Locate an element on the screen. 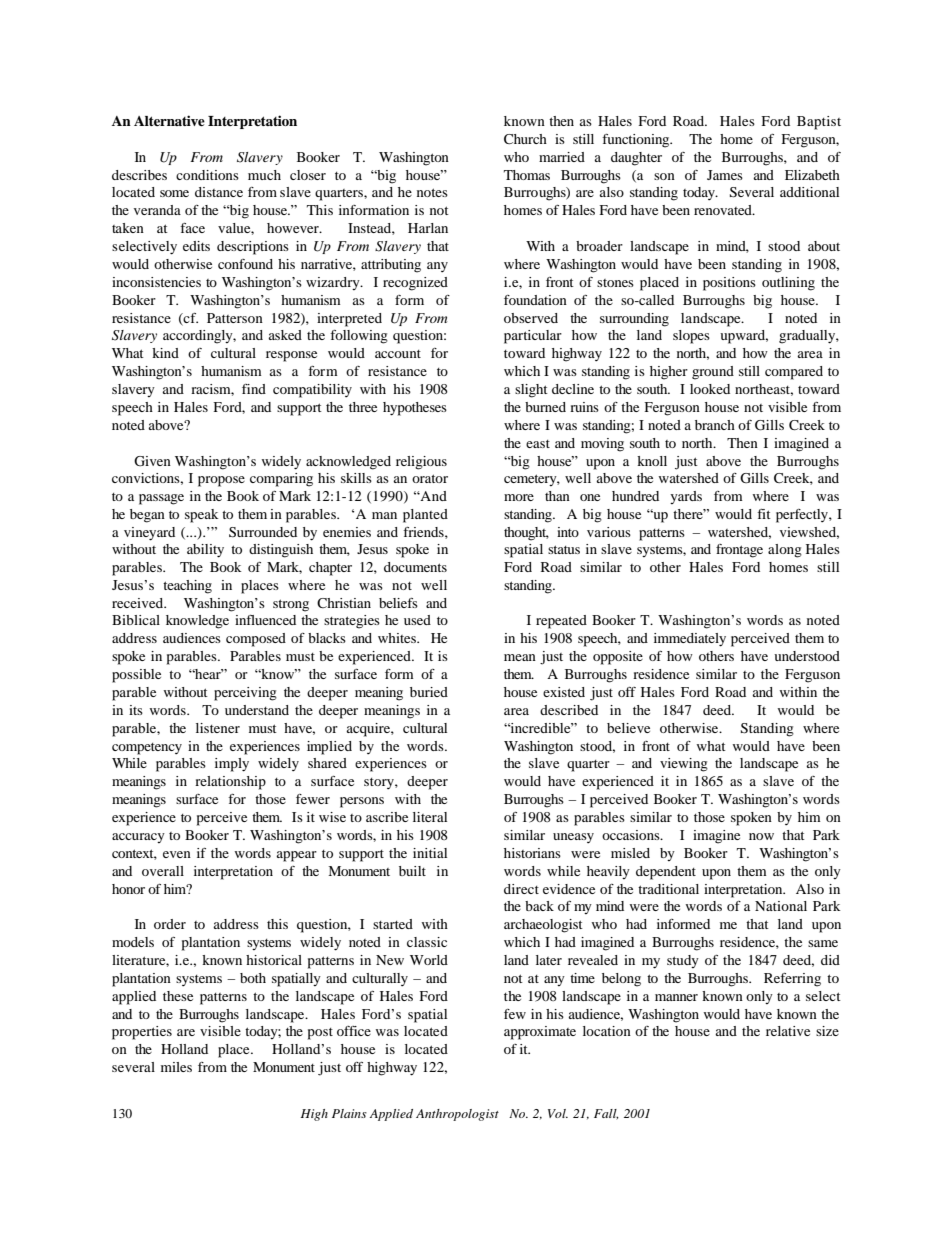  conditions is located at coordinates (207, 175).
